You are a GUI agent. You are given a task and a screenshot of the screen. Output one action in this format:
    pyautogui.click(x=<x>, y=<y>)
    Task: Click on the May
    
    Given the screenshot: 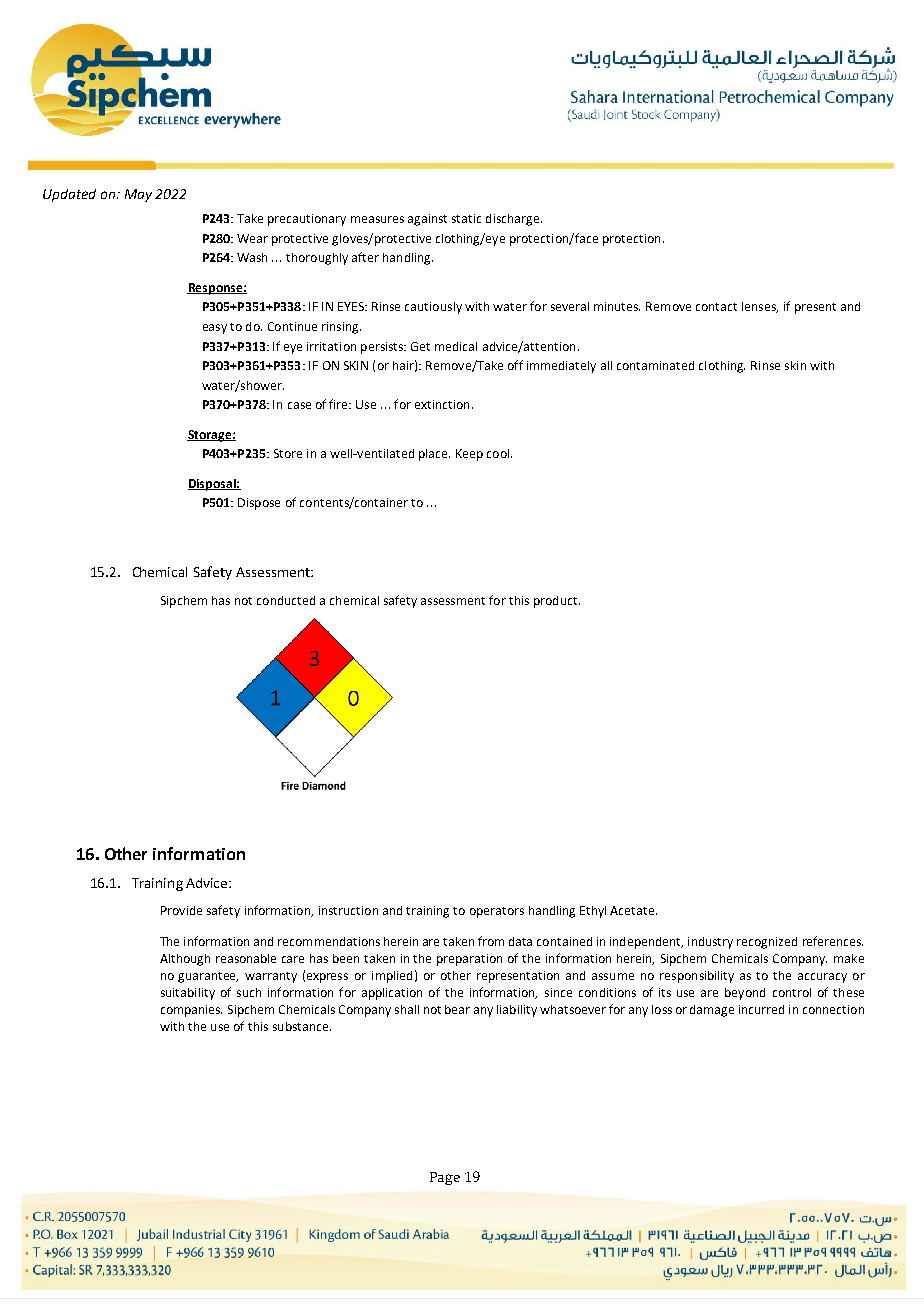 What is the action you would take?
    pyautogui.click(x=138, y=195)
